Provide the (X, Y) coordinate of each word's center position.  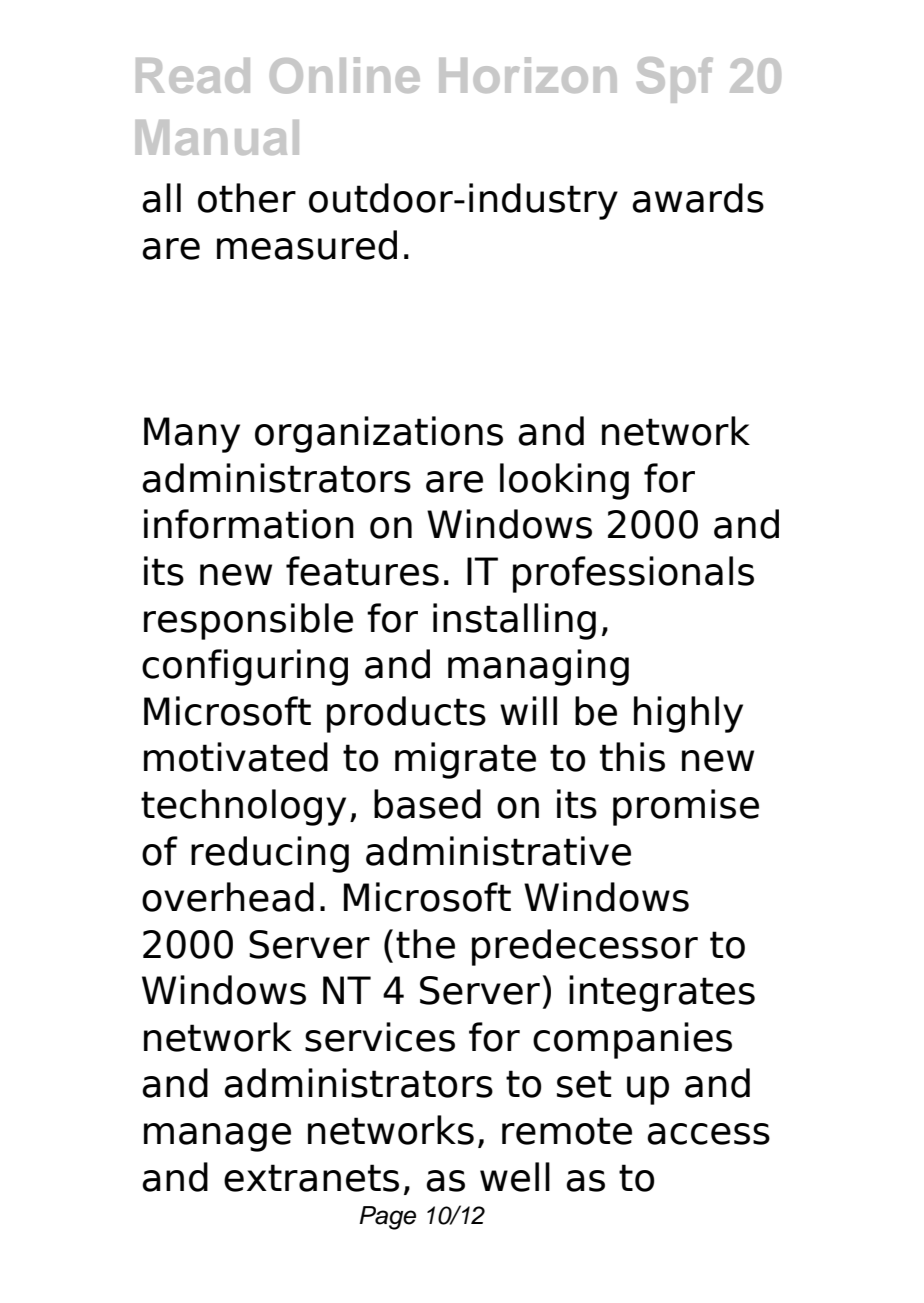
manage (217, 1137)
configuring (245, 667)
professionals (633, 574)
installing (514, 621)
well (515, 1177)
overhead (228, 897)
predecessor (585, 947)
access (708, 1134)
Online (345, 75)
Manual (217, 137)
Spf (675, 80)
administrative (498, 851)
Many (192, 435)
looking (564, 481)
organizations (379, 434)
